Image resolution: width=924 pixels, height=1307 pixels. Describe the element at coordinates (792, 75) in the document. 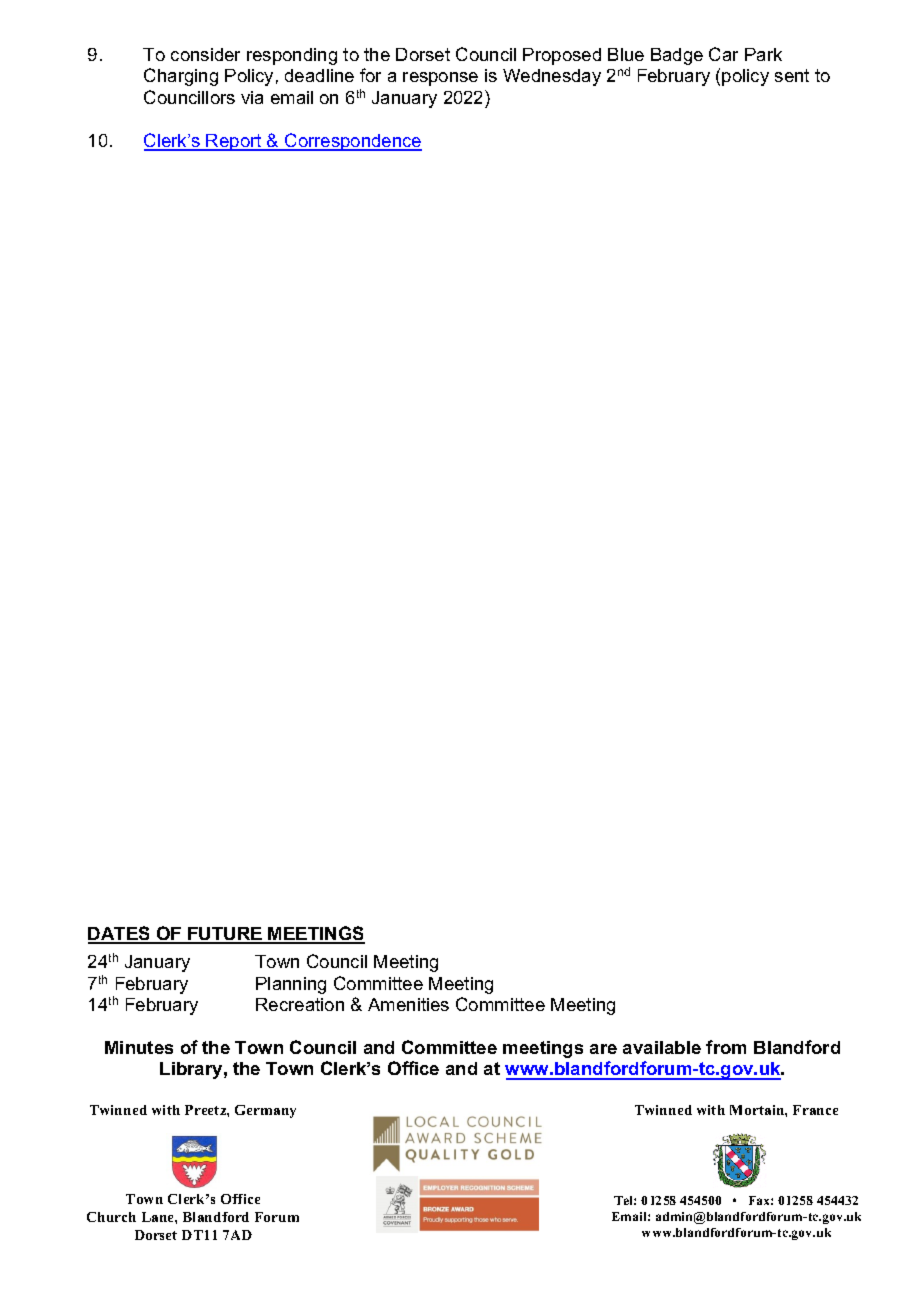

I see `sent` at that location.
